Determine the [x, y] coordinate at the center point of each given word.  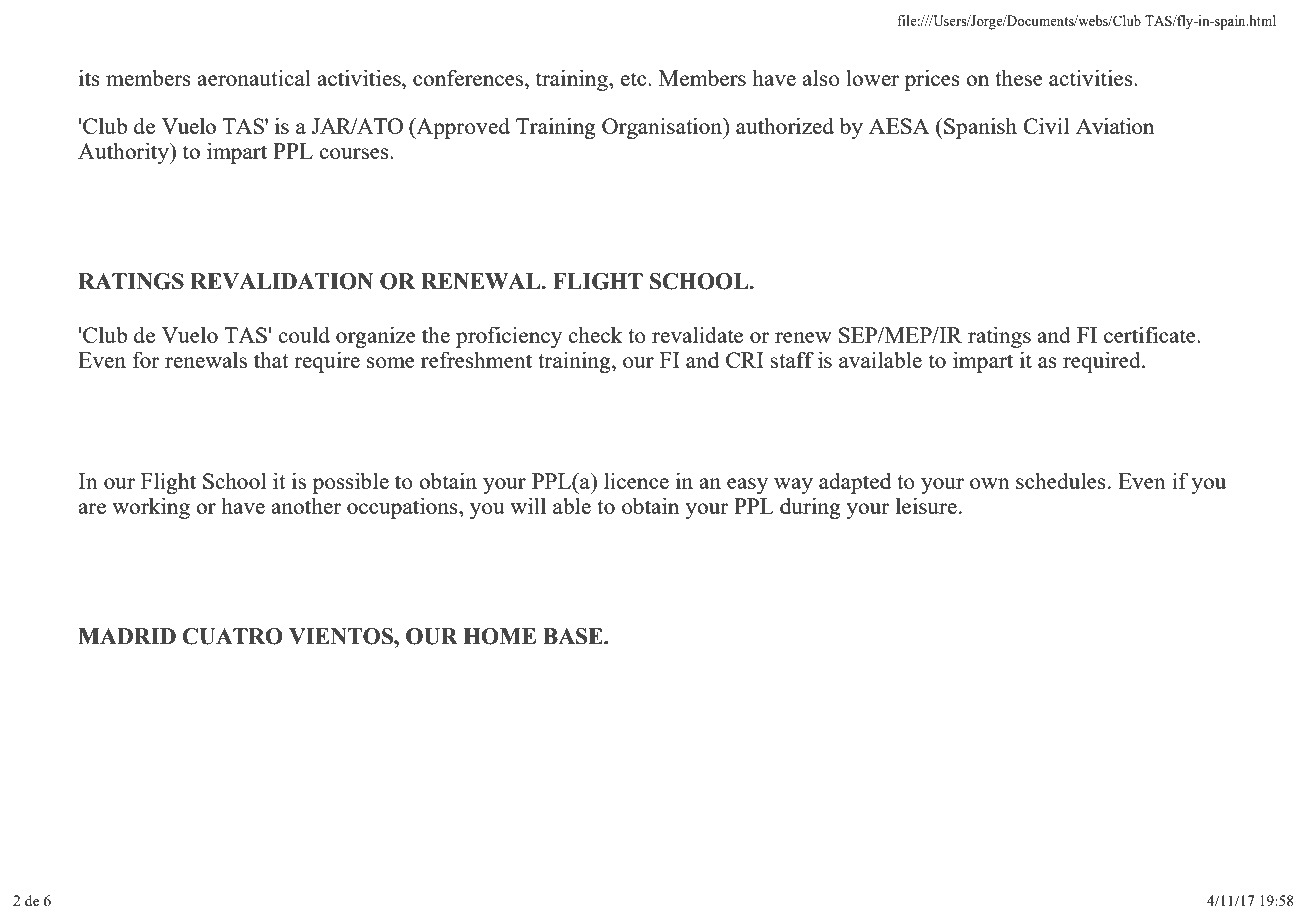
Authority [124, 153]
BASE [574, 636]
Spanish [979, 128]
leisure [926, 505]
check [595, 334]
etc [634, 79]
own [990, 483]
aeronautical [254, 77]
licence [636, 480]
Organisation [663, 128]
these [1019, 77]
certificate [1151, 334]
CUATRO [233, 636]
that [271, 359]
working [151, 508]
